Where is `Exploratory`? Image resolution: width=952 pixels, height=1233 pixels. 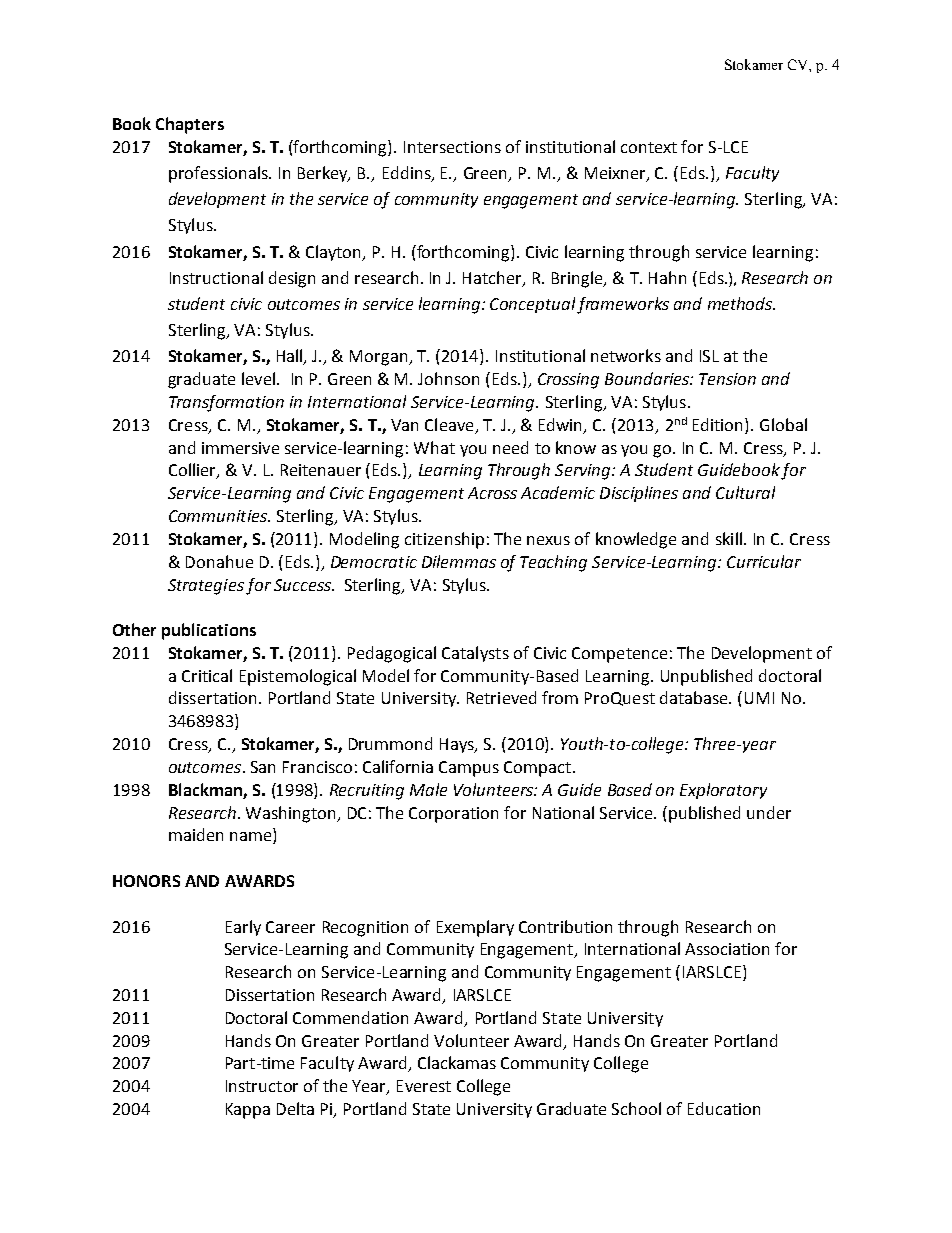 Exploratory is located at coordinates (723, 791).
